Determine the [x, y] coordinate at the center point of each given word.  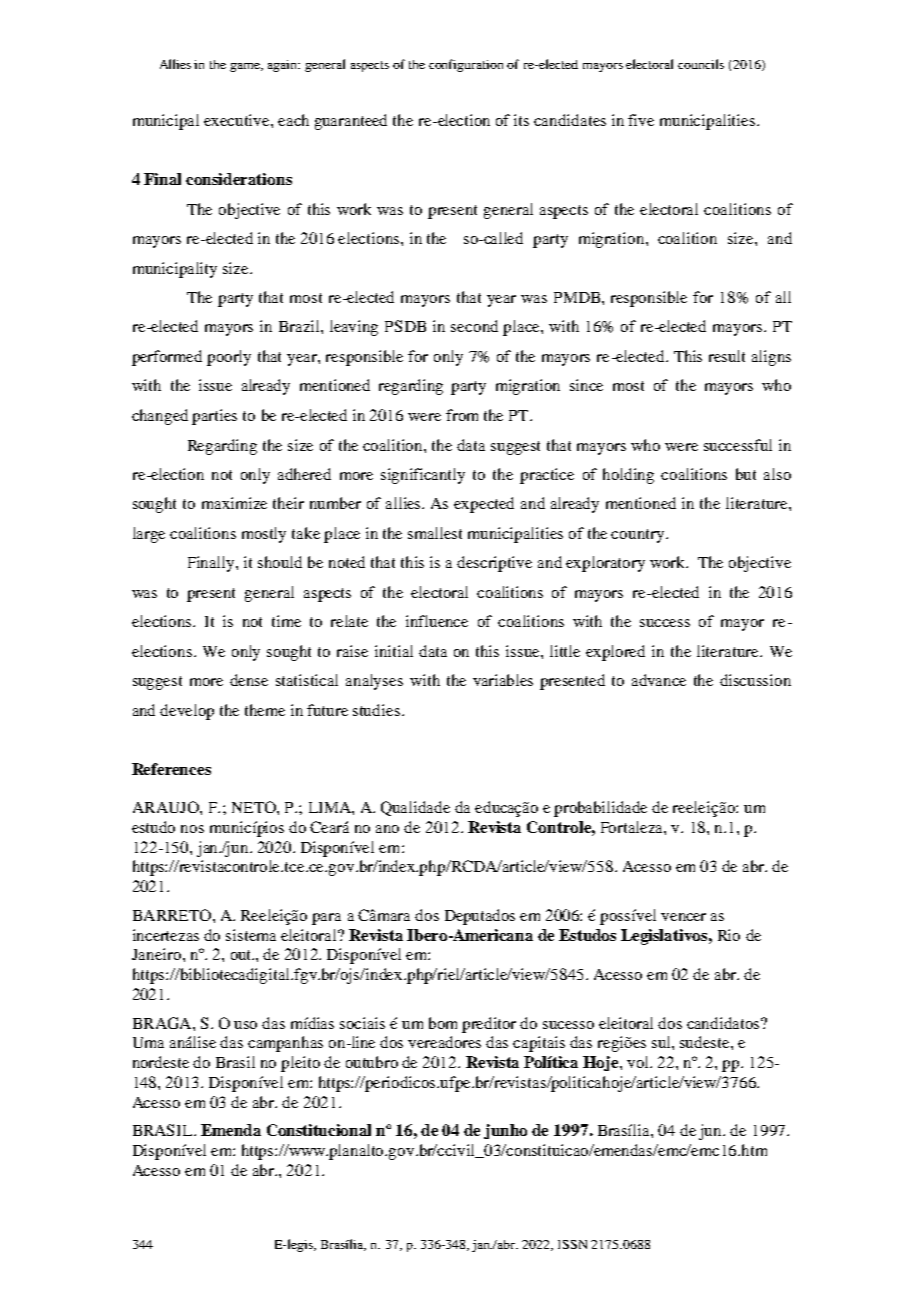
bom [443, 1023]
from [462, 415]
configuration [466, 65]
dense [249, 680]
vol [639, 1062]
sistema [251, 935]
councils [701, 64]
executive [238, 120]
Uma [148, 1042]
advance [659, 680]
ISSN [572, 1244]
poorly [229, 358]
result [727, 356]
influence [437, 621]
